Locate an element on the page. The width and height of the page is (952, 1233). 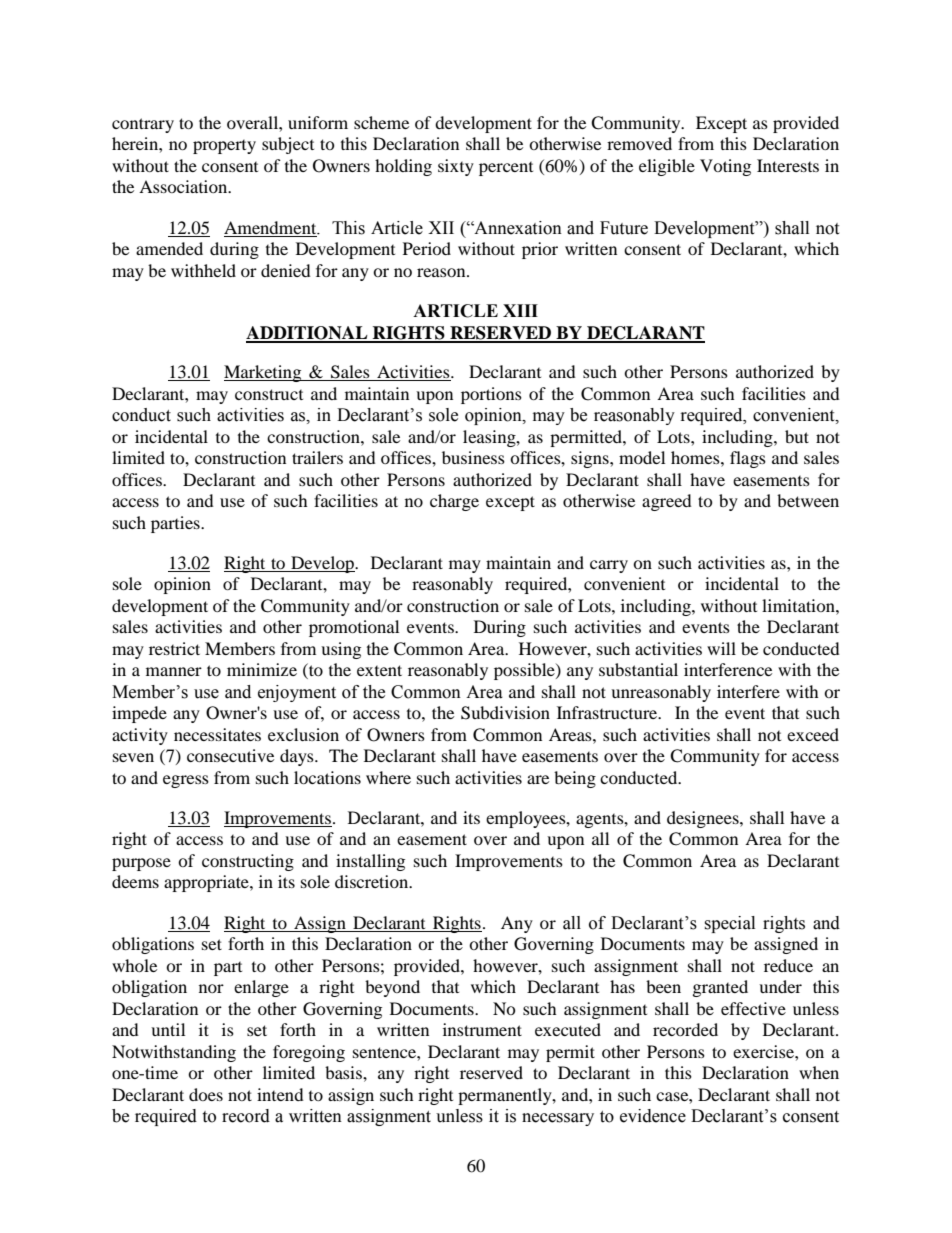
does is located at coordinates (206, 1094).
